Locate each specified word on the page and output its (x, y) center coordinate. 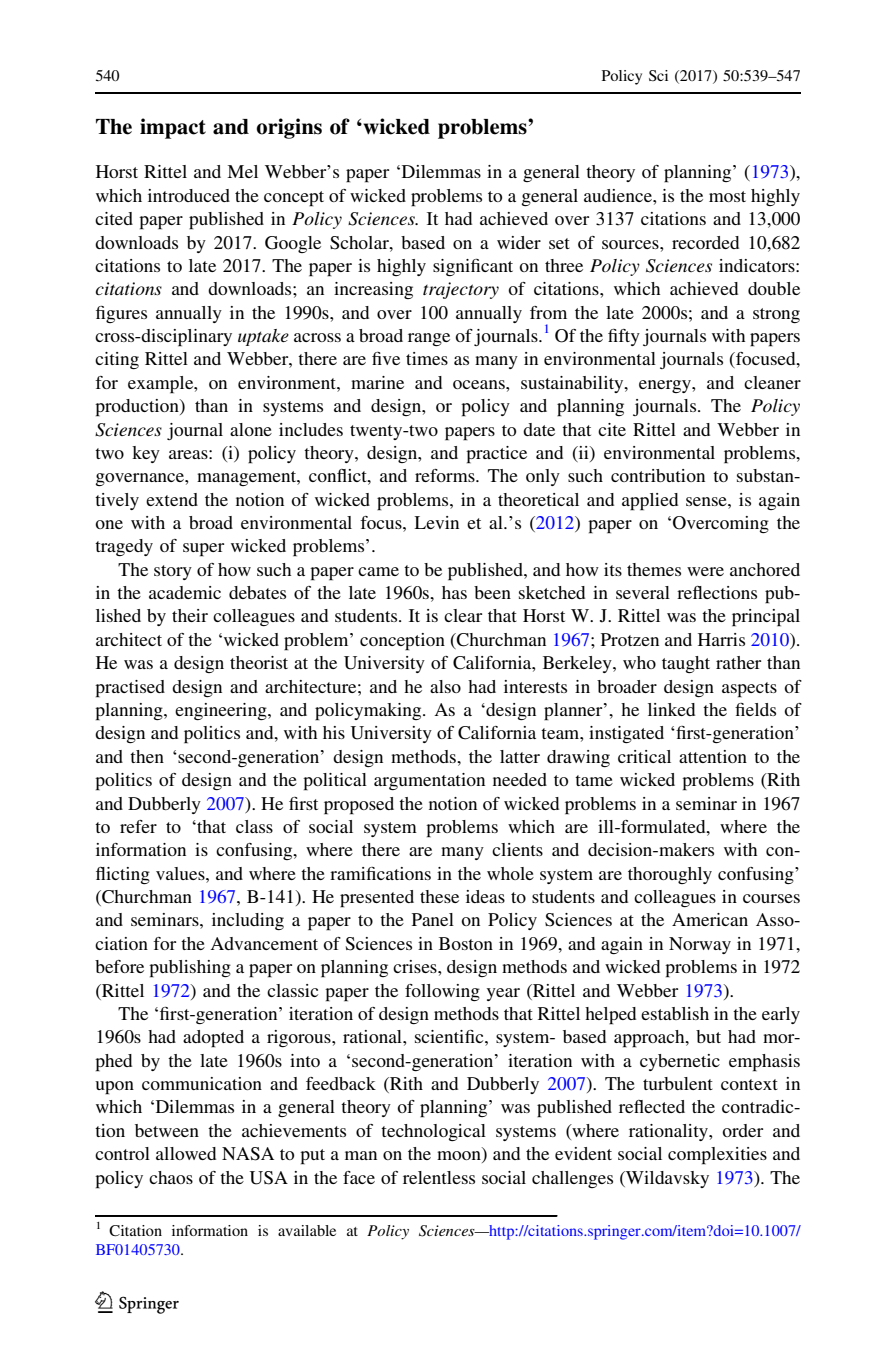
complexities (717, 1156)
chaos (171, 1177)
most (727, 196)
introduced (189, 195)
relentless (439, 1177)
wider (519, 242)
